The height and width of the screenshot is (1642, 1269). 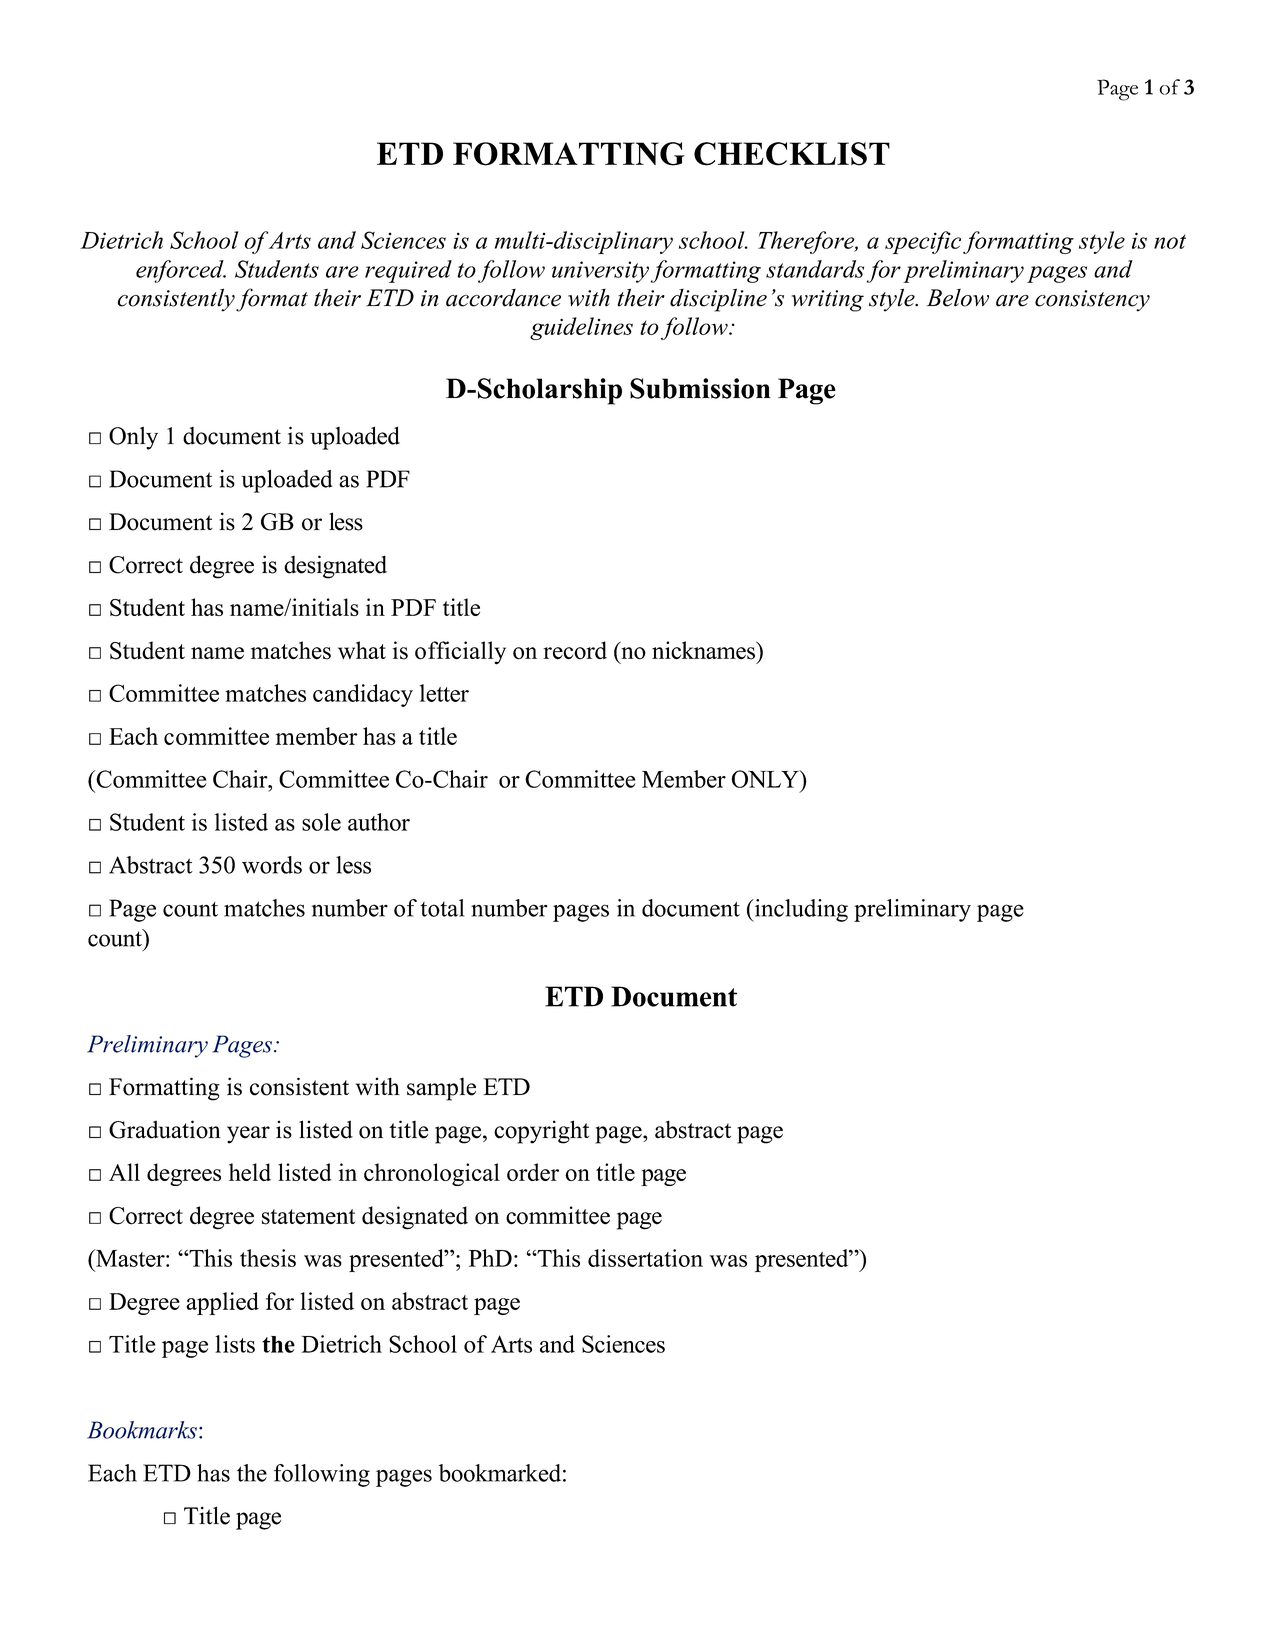 What do you see at coordinates (533, 1172) in the screenshot?
I see `order` at bounding box center [533, 1172].
